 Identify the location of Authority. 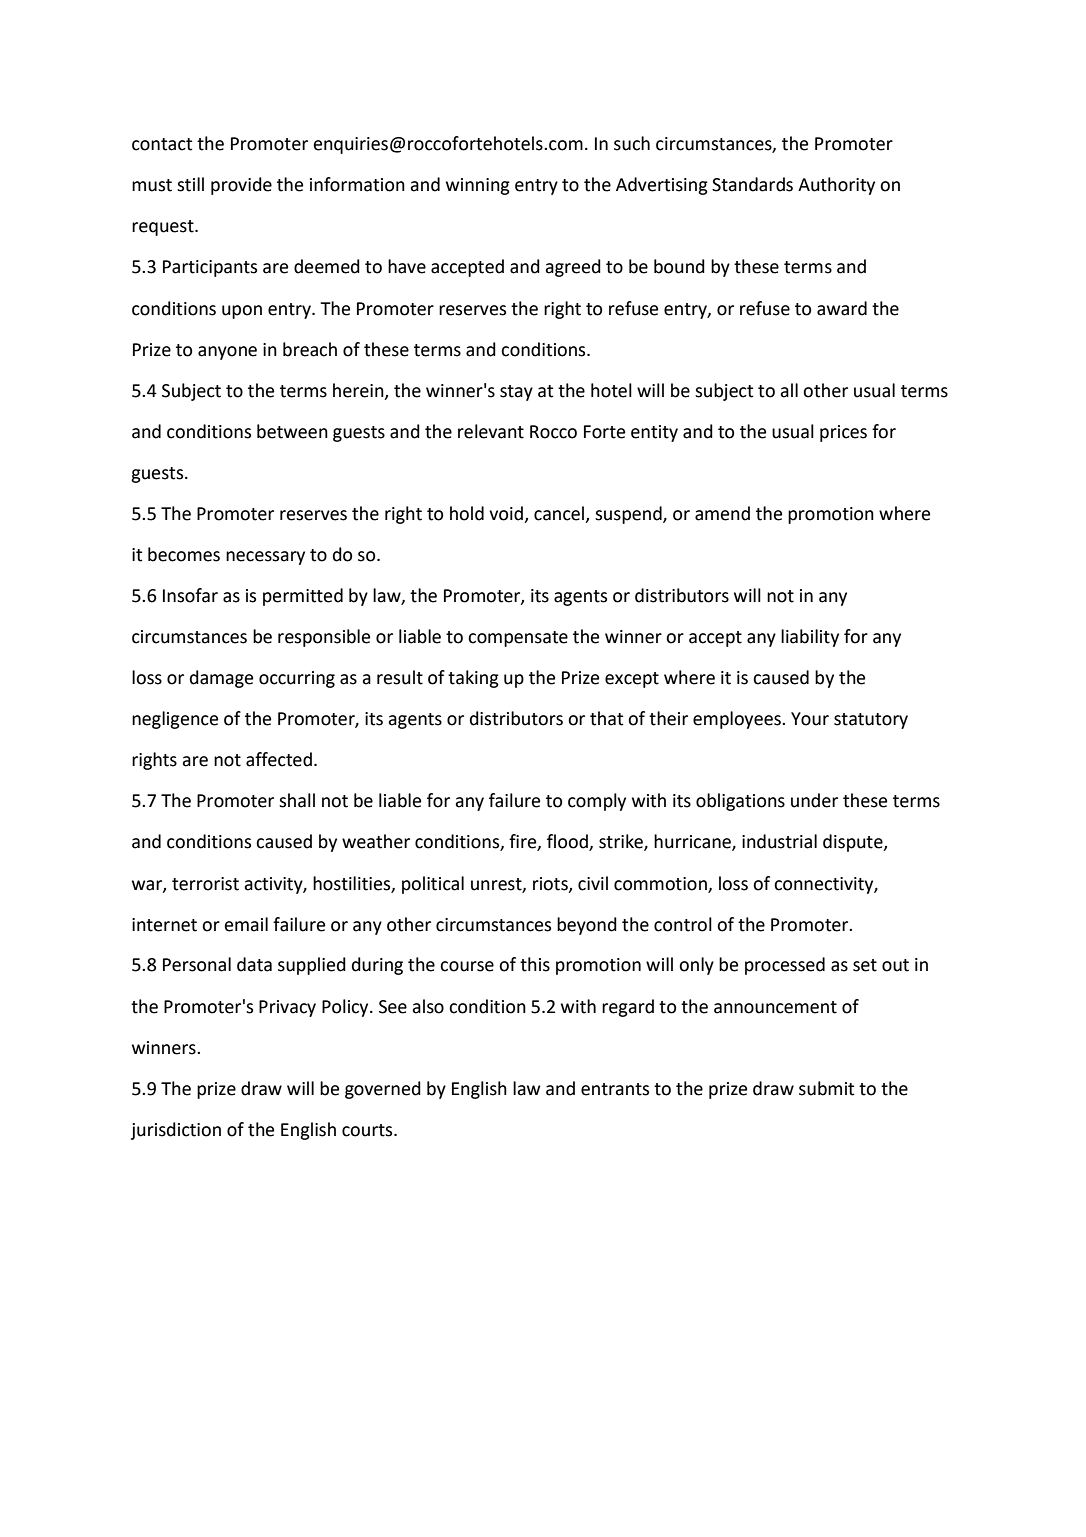
(836, 186).
